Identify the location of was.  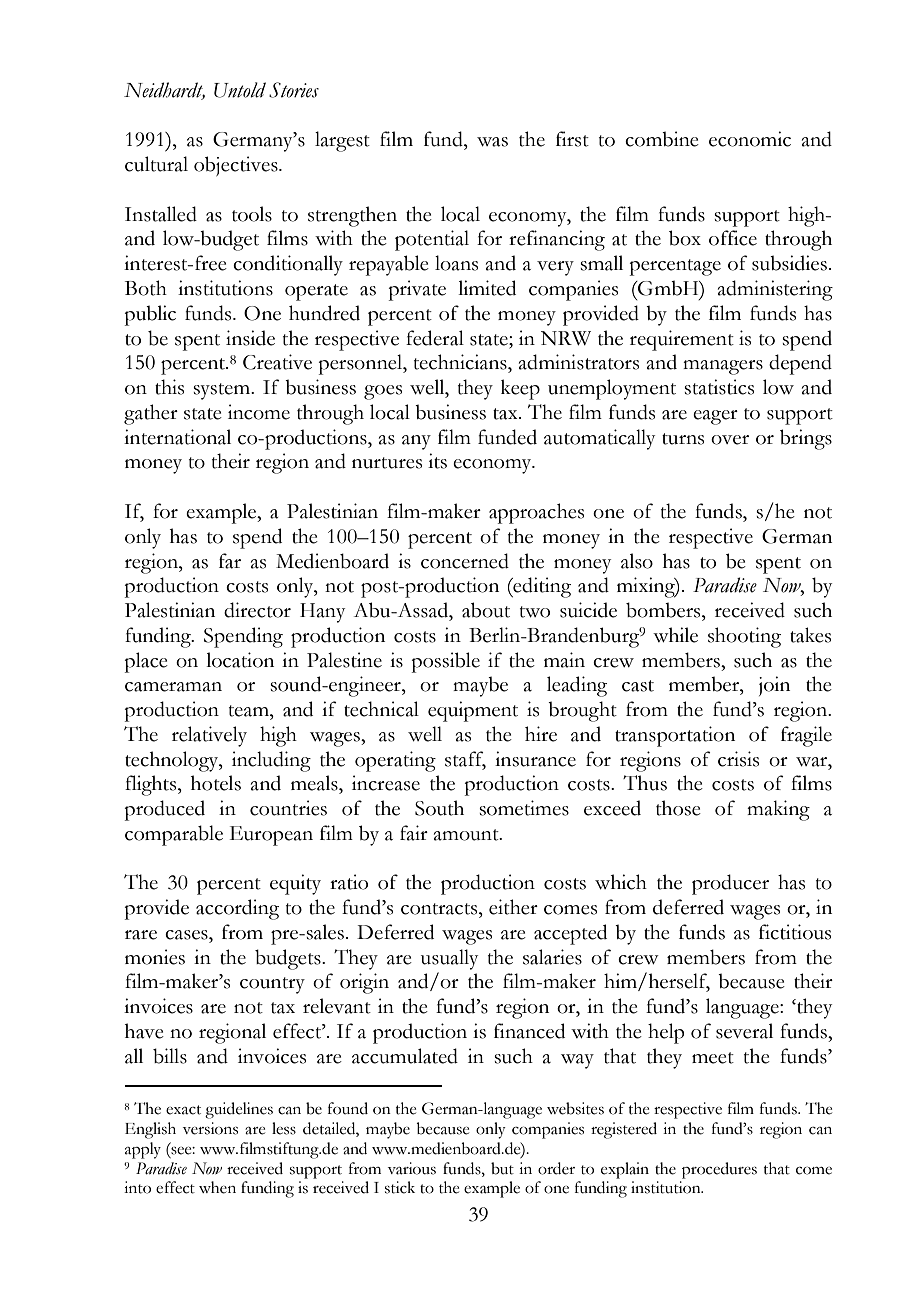
(492, 142).
